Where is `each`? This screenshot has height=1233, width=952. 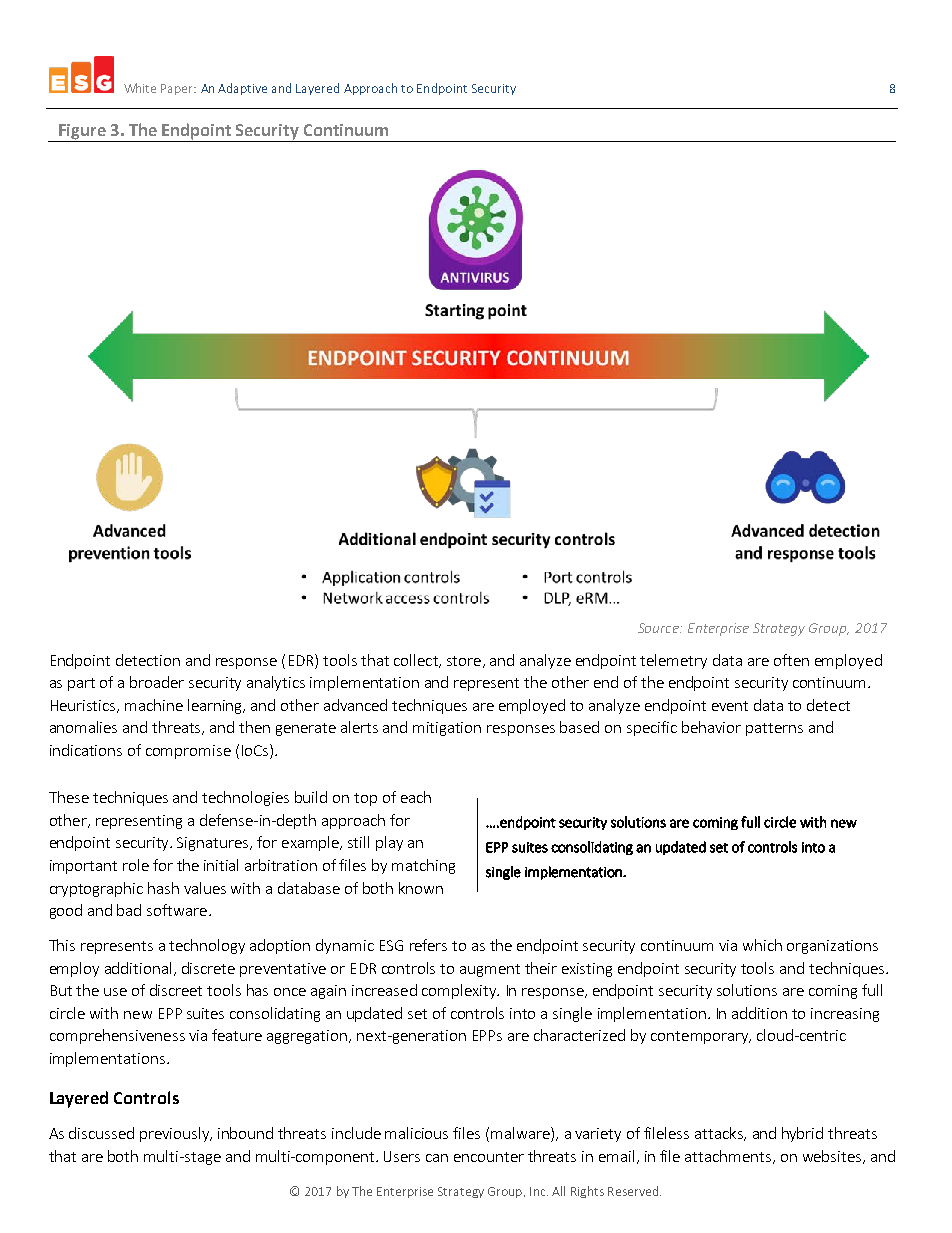
each is located at coordinates (416, 797).
